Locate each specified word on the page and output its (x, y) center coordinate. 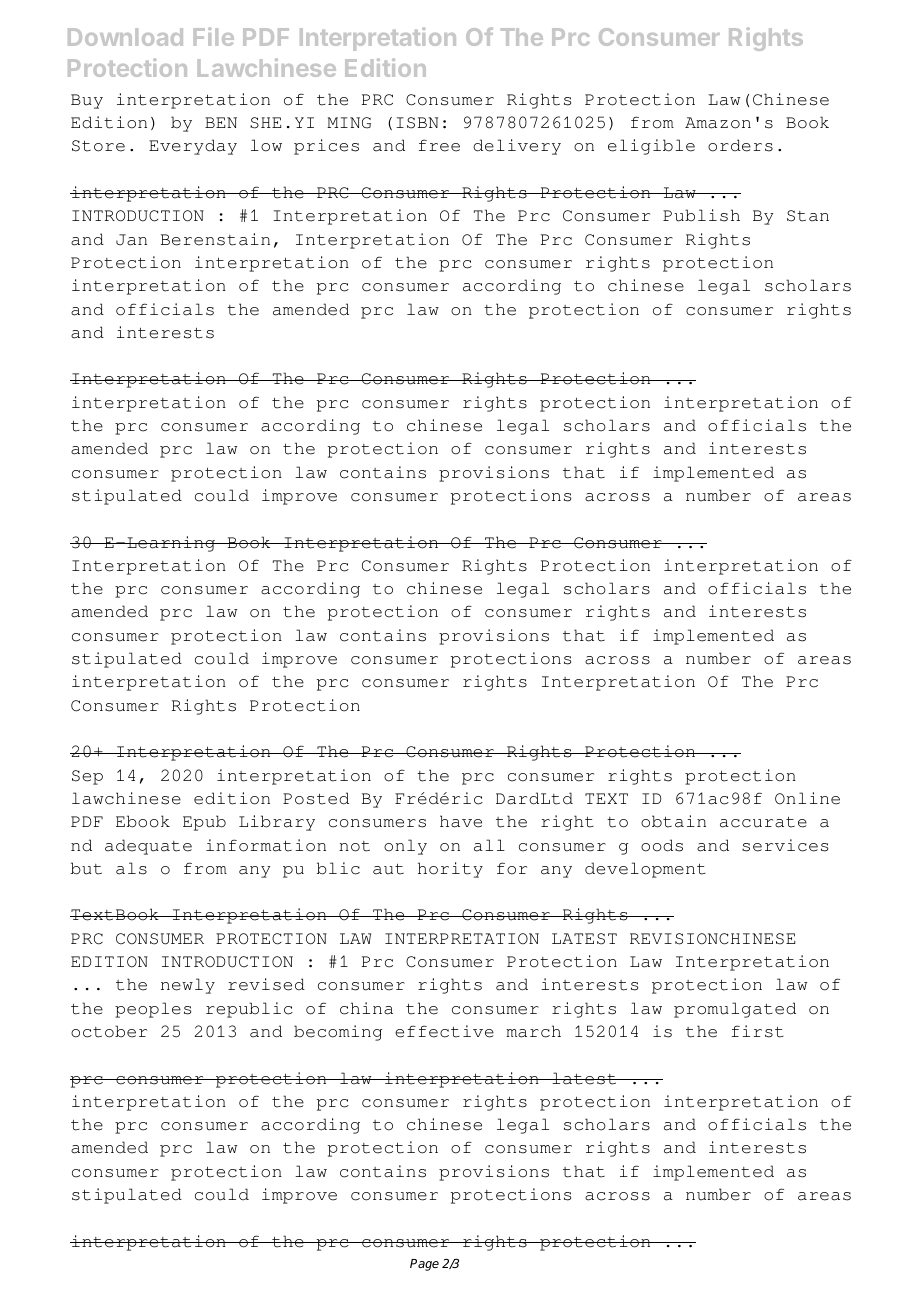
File (214, 36)
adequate (148, 847)
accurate (763, 822)
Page (424, 1265)
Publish (701, 215)
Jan (131, 240)
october (109, 1031)
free (439, 145)
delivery (517, 147)
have (461, 821)
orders (740, 145)
